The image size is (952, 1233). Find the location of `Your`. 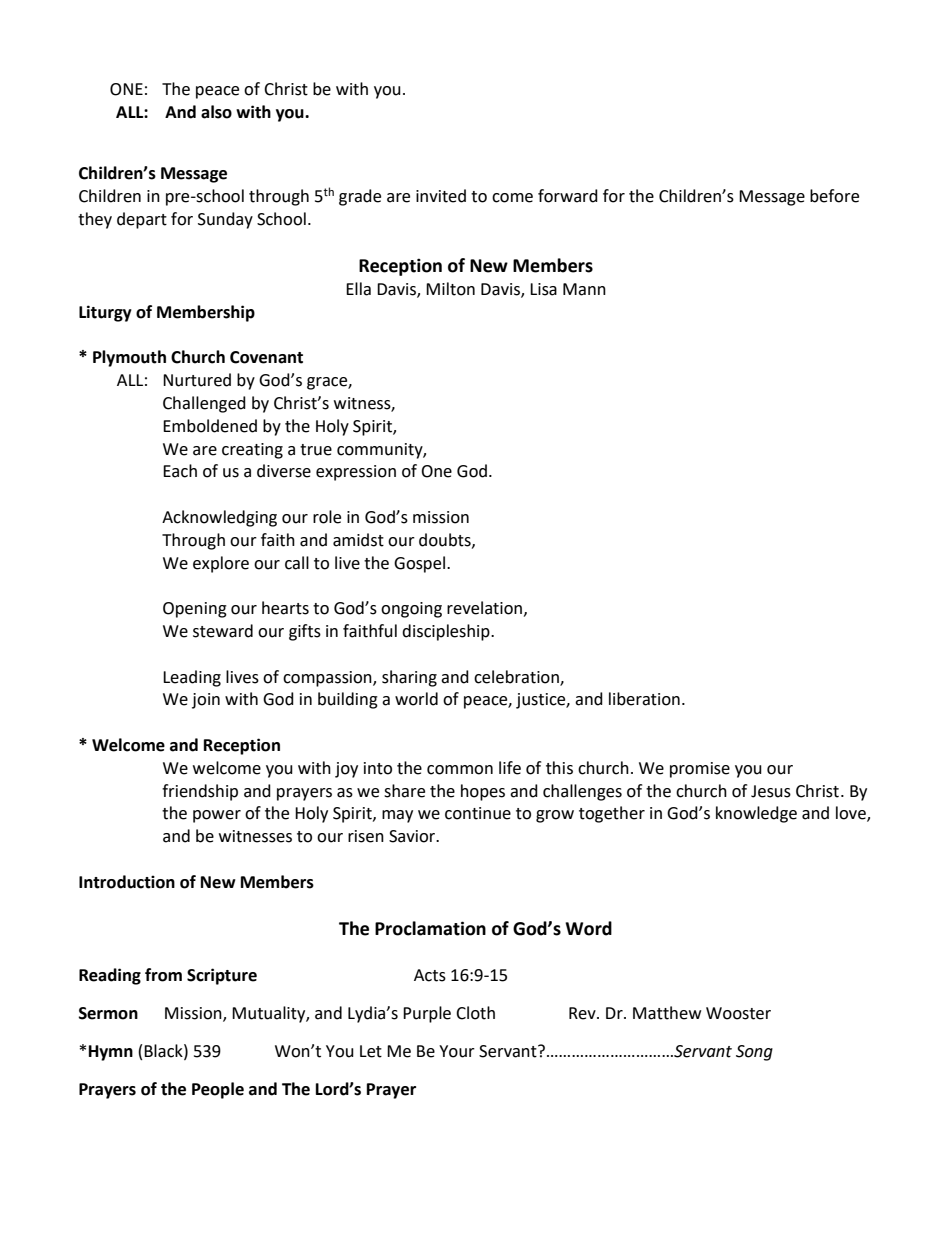

Your is located at coordinates (457, 1051).
